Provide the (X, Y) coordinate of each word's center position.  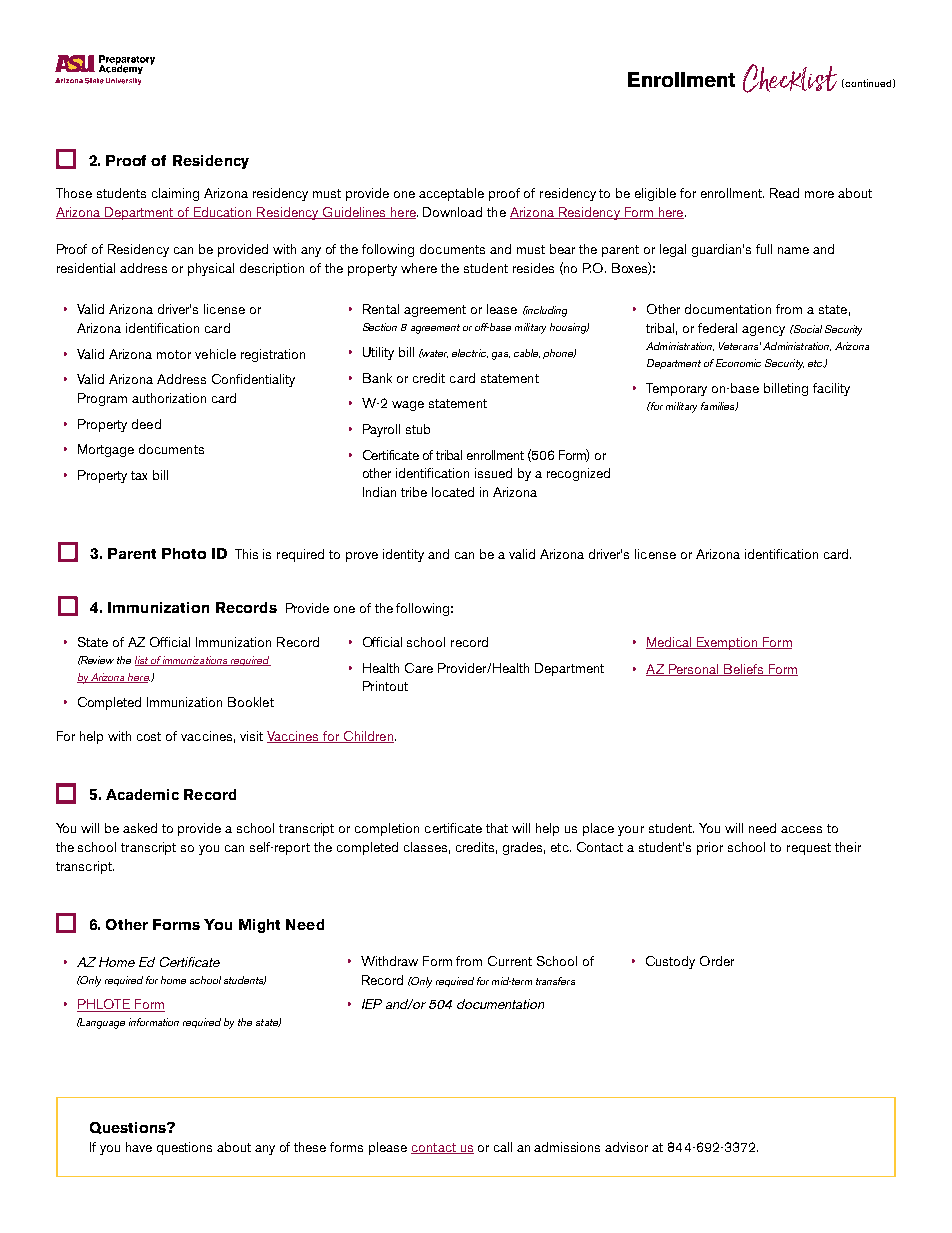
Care (419, 668)
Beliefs (744, 670)
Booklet (251, 702)
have (139, 1147)
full (764, 249)
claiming (175, 194)
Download (452, 212)
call (503, 1147)
